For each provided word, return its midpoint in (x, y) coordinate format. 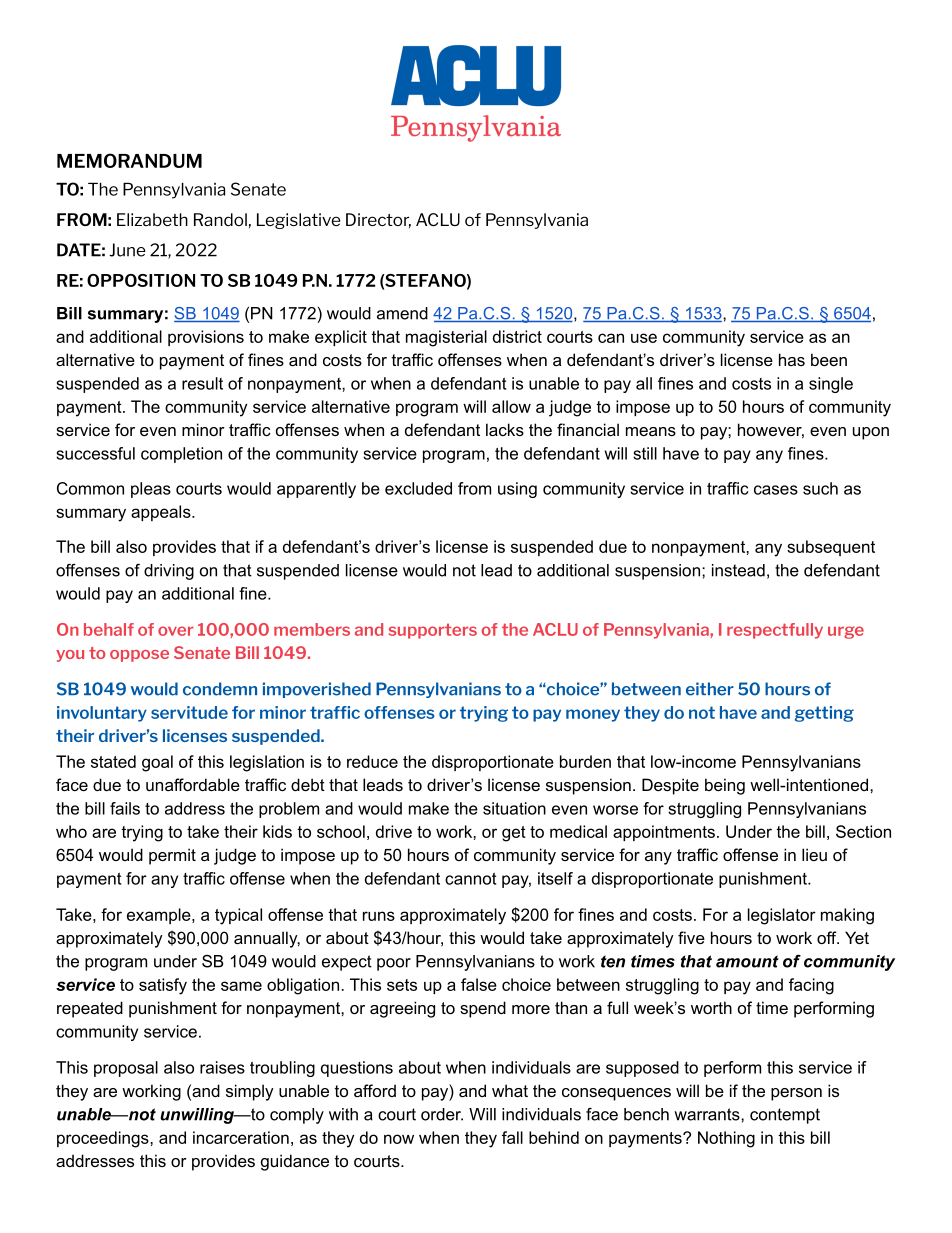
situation (514, 808)
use (644, 338)
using (517, 490)
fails (125, 808)
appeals (162, 513)
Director (378, 220)
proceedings (104, 1139)
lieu (814, 854)
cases (776, 490)
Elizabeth (152, 219)
